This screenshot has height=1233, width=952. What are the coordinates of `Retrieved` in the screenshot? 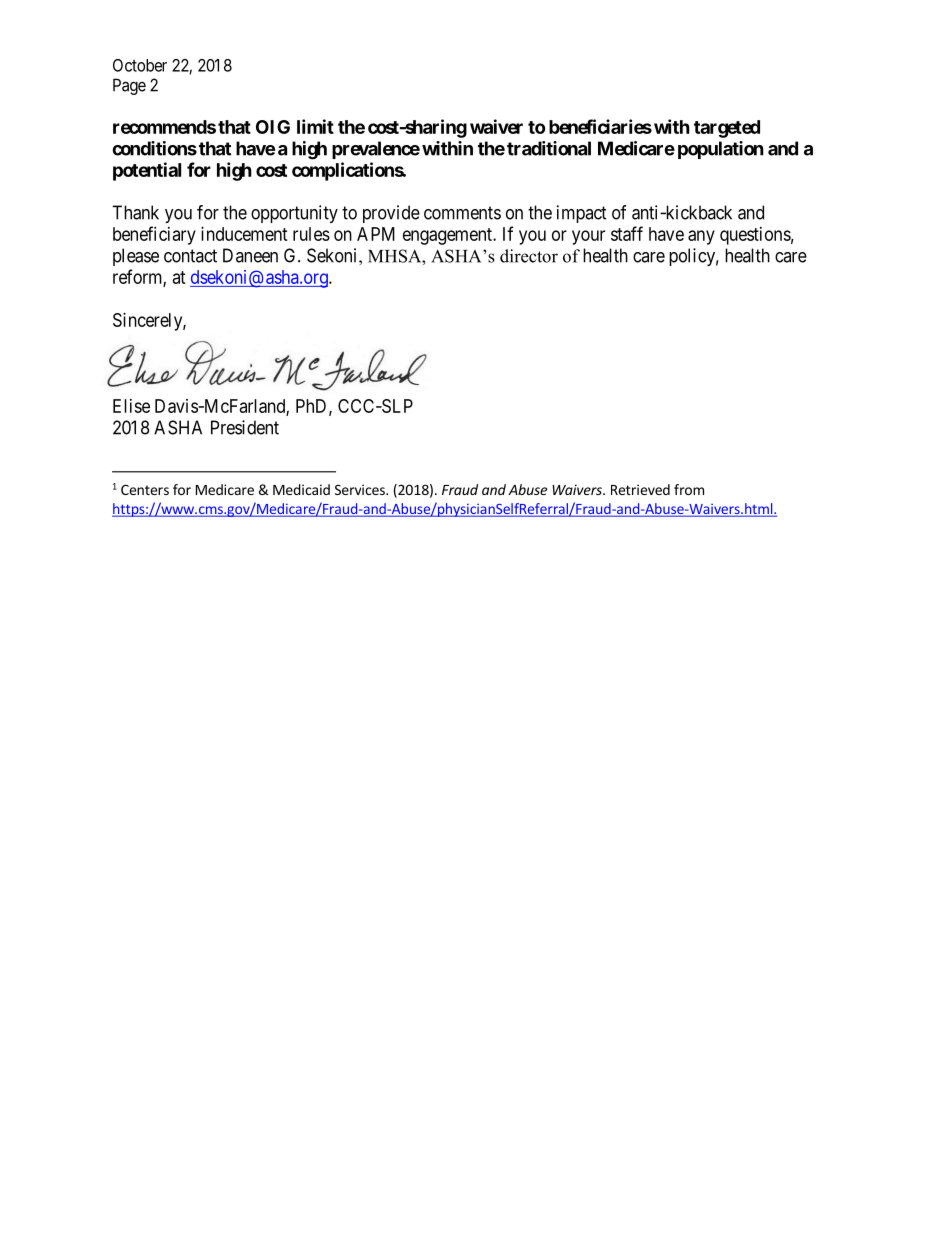 It's located at (640, 489).
